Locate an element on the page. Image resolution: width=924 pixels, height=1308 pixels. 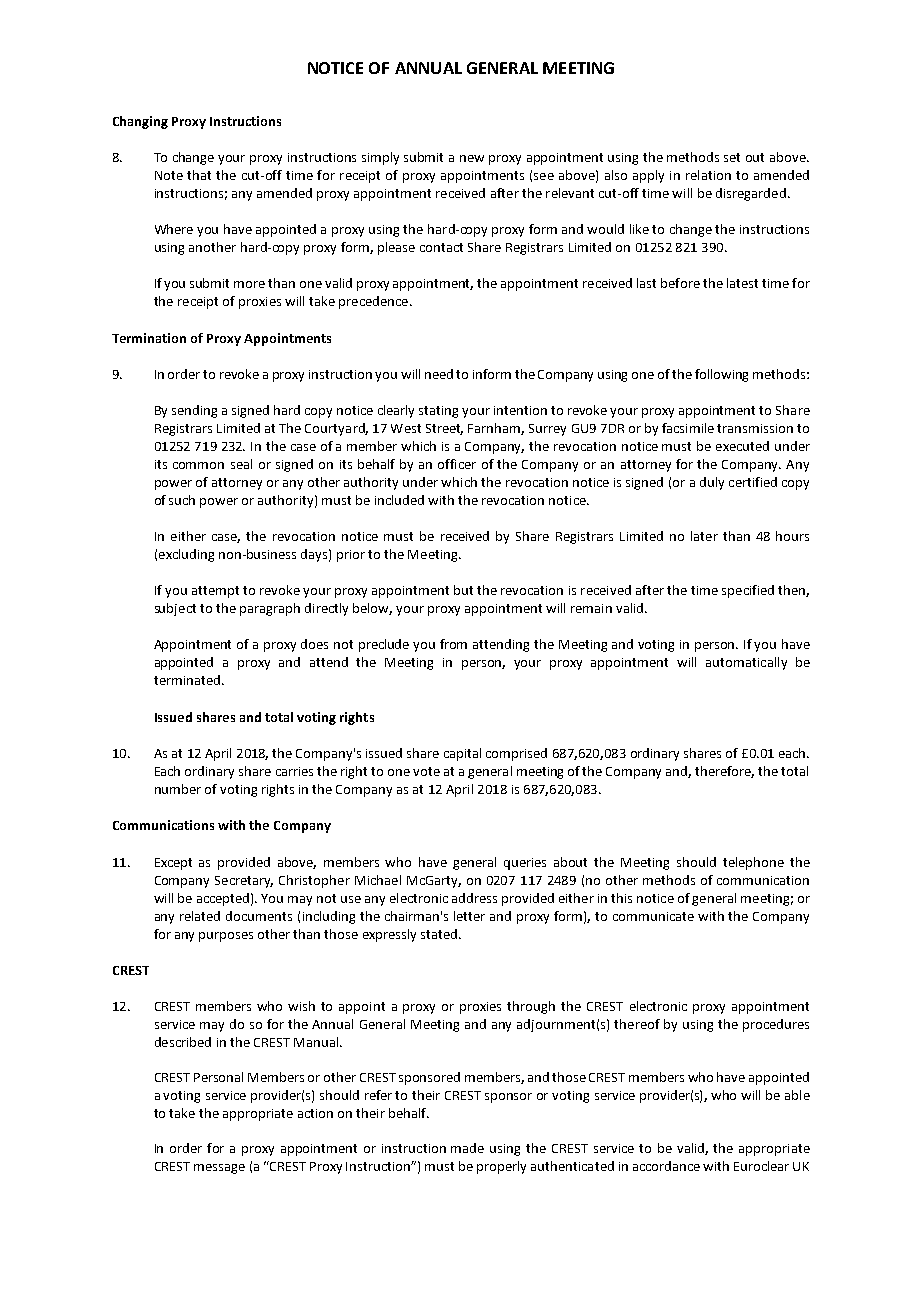
message is located at coordinates (219, 1169).
